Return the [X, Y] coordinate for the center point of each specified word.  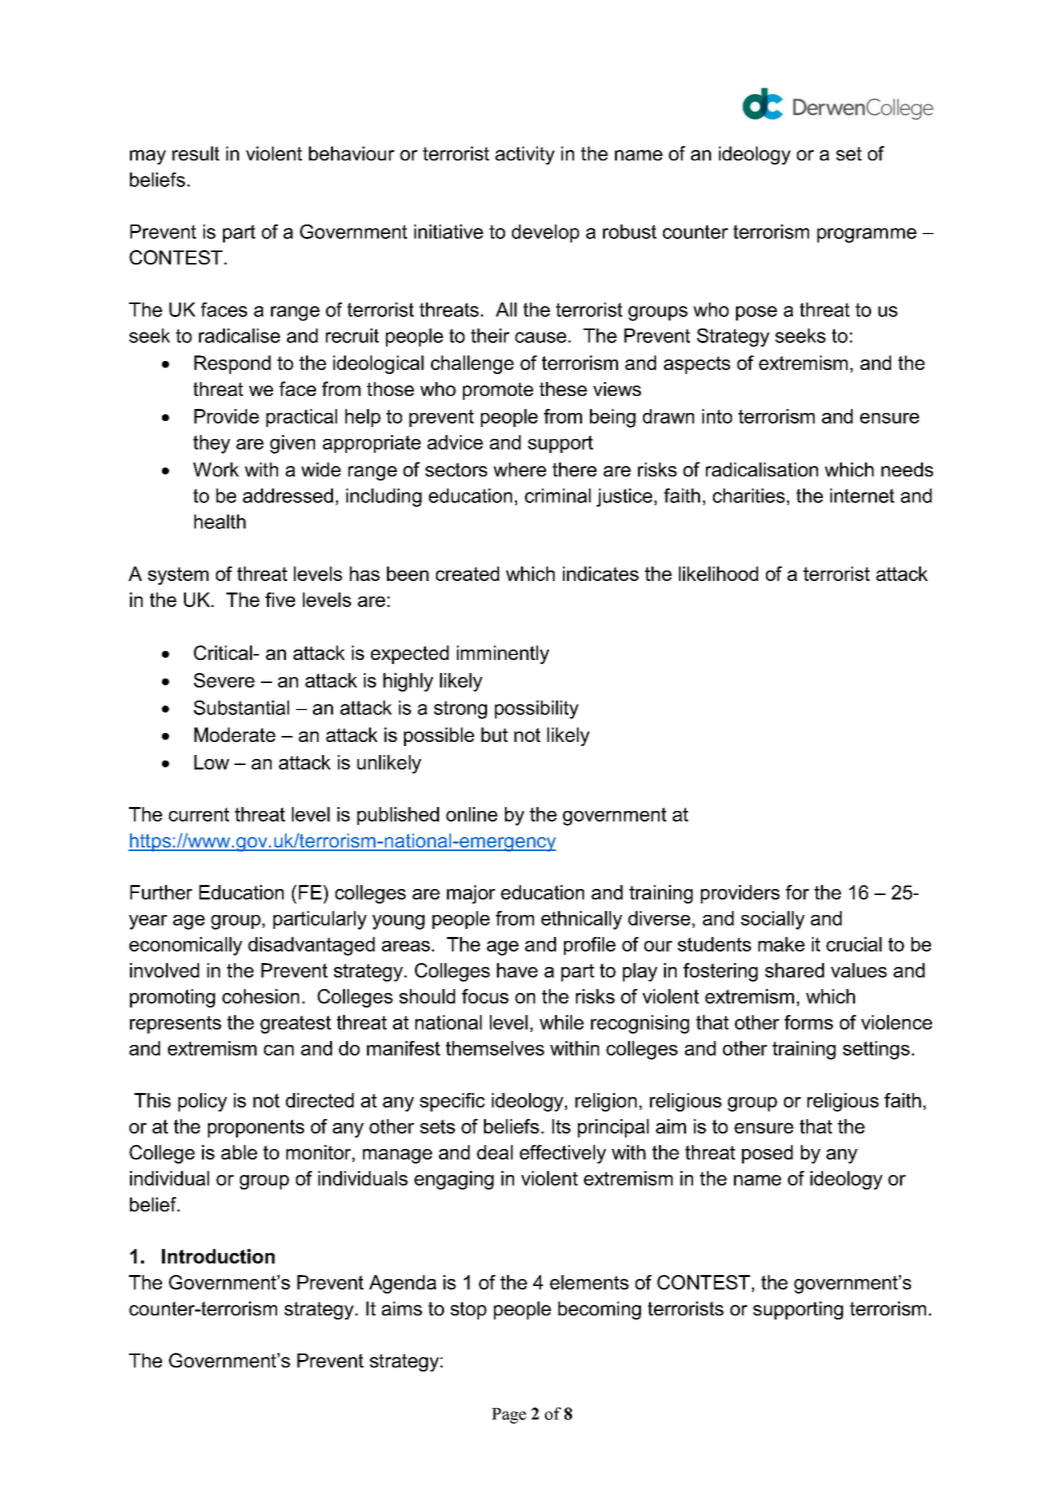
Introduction [218, 1256]
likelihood [718, 573]
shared [794, 970]
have [517, 970]
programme [867, 235]
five [280, 599]
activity [525, 155]
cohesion [260, 996]
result [196, 153]
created [467, 573]
